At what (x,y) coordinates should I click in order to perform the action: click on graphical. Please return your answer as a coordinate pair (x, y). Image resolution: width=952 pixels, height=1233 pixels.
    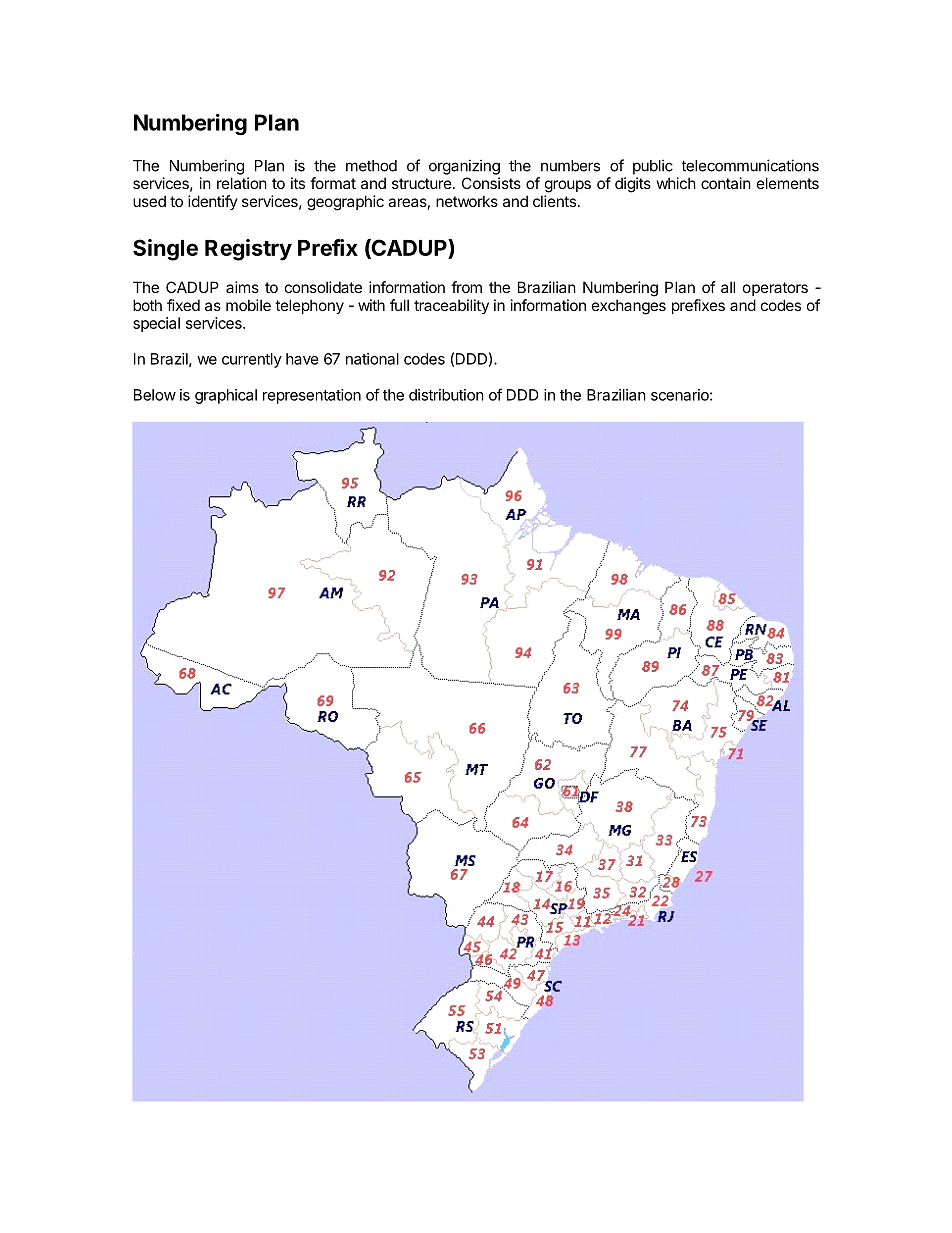
    Looking at the image, I should click on (226, 396).
